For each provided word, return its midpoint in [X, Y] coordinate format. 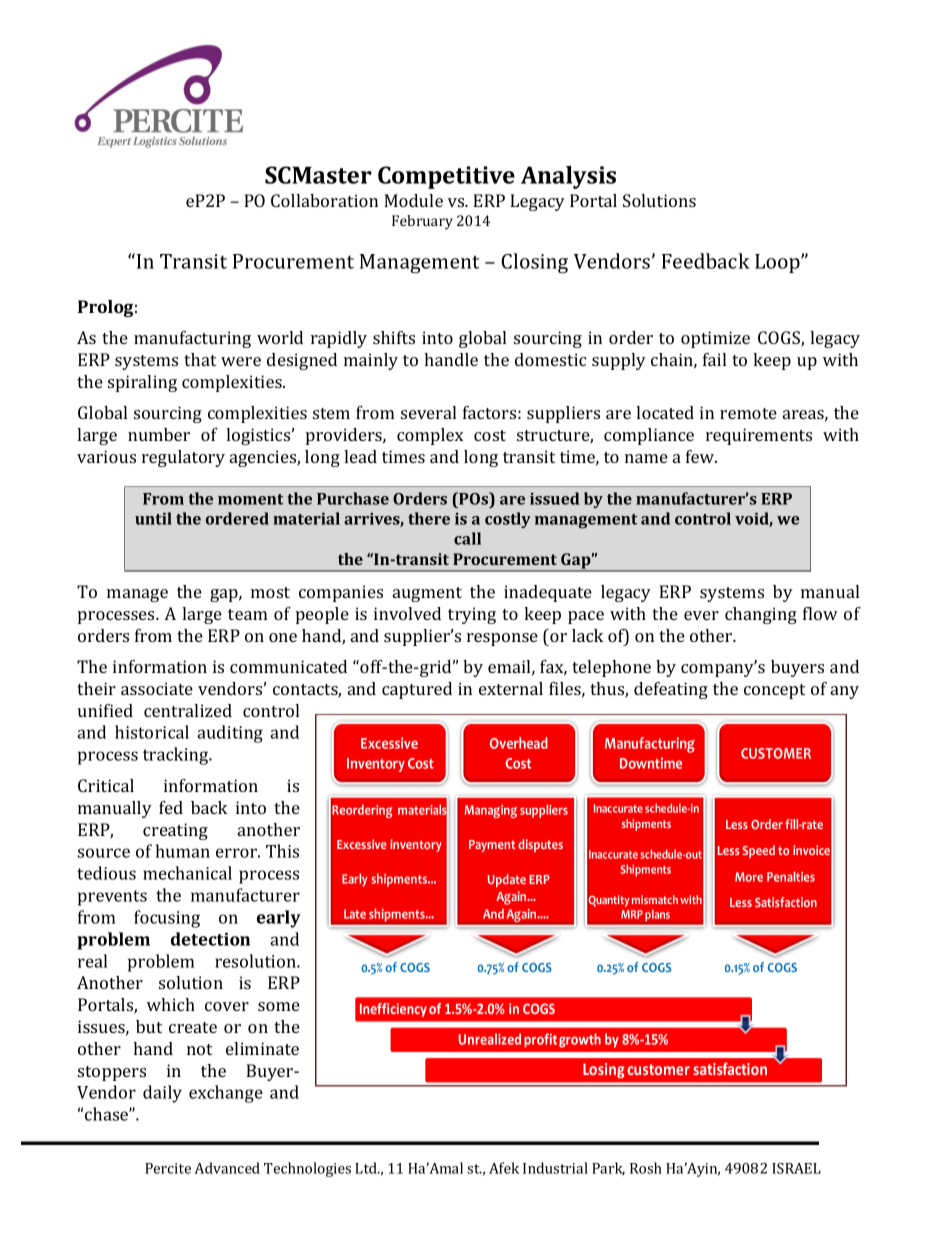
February [422, 222]
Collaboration [324, 200]
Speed [758, 851]
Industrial [555, 1168]
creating [175, 831]
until [153, 518]
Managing [490, 811]
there [429, 518]
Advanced [227, 1168]
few [701, 456]
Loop [778, 263]
